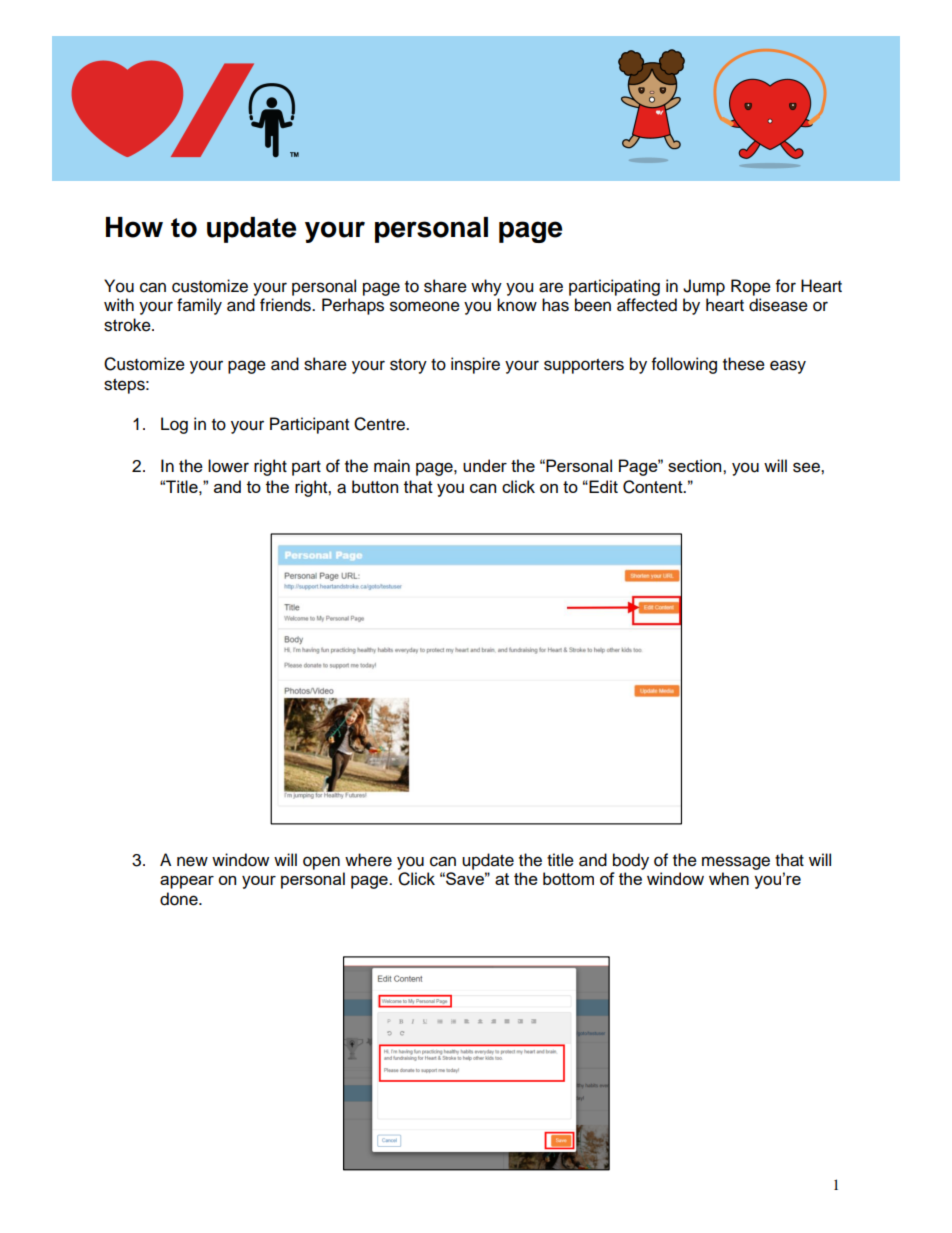 Image resolution: width=952 pixels, height=1233 pixels. I want to click on why, so click(486, 287).
